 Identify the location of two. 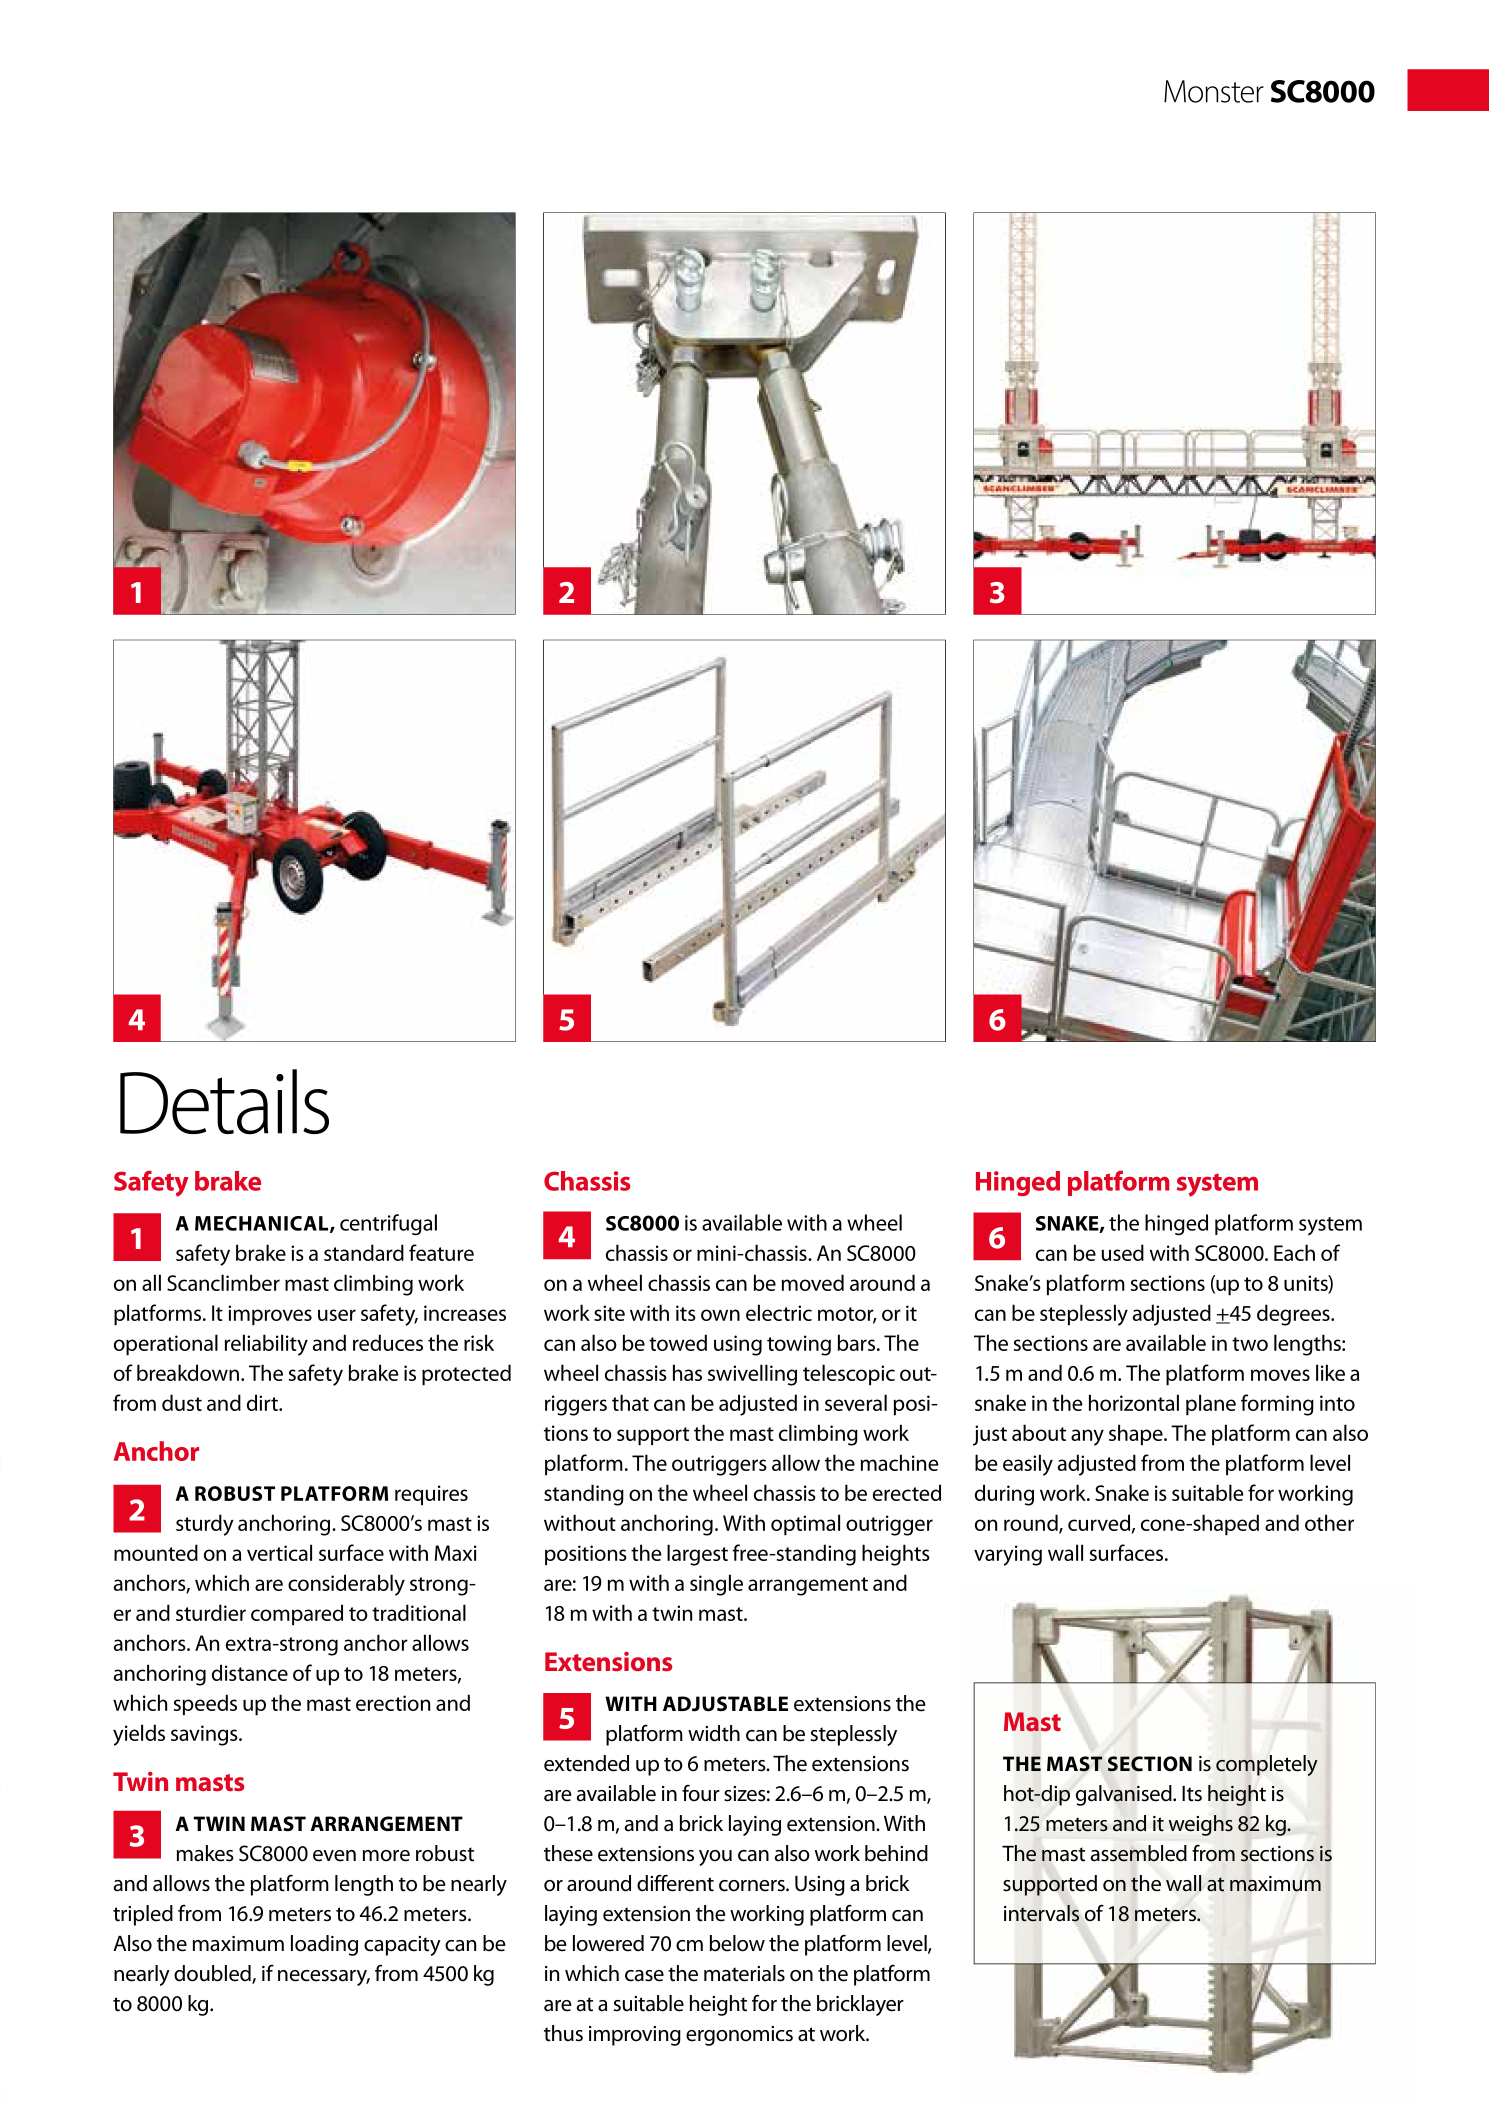
(1250, 1344).
